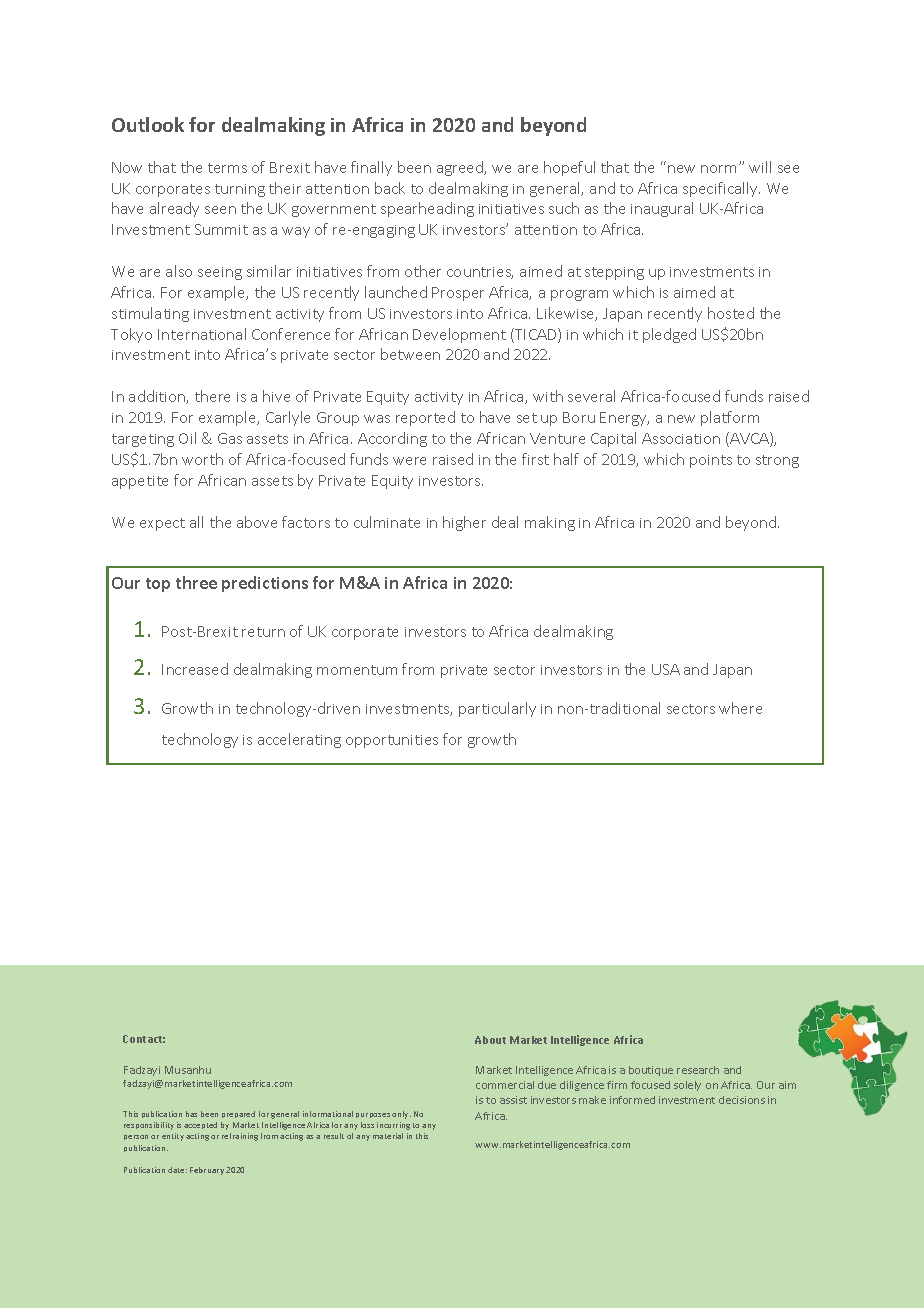 Image resolution: width=924 pixels, height=1308 pixels. What do you see at coordinates (669, 335) in the page?
I see `pledged` at bounding box center [669, 335].
